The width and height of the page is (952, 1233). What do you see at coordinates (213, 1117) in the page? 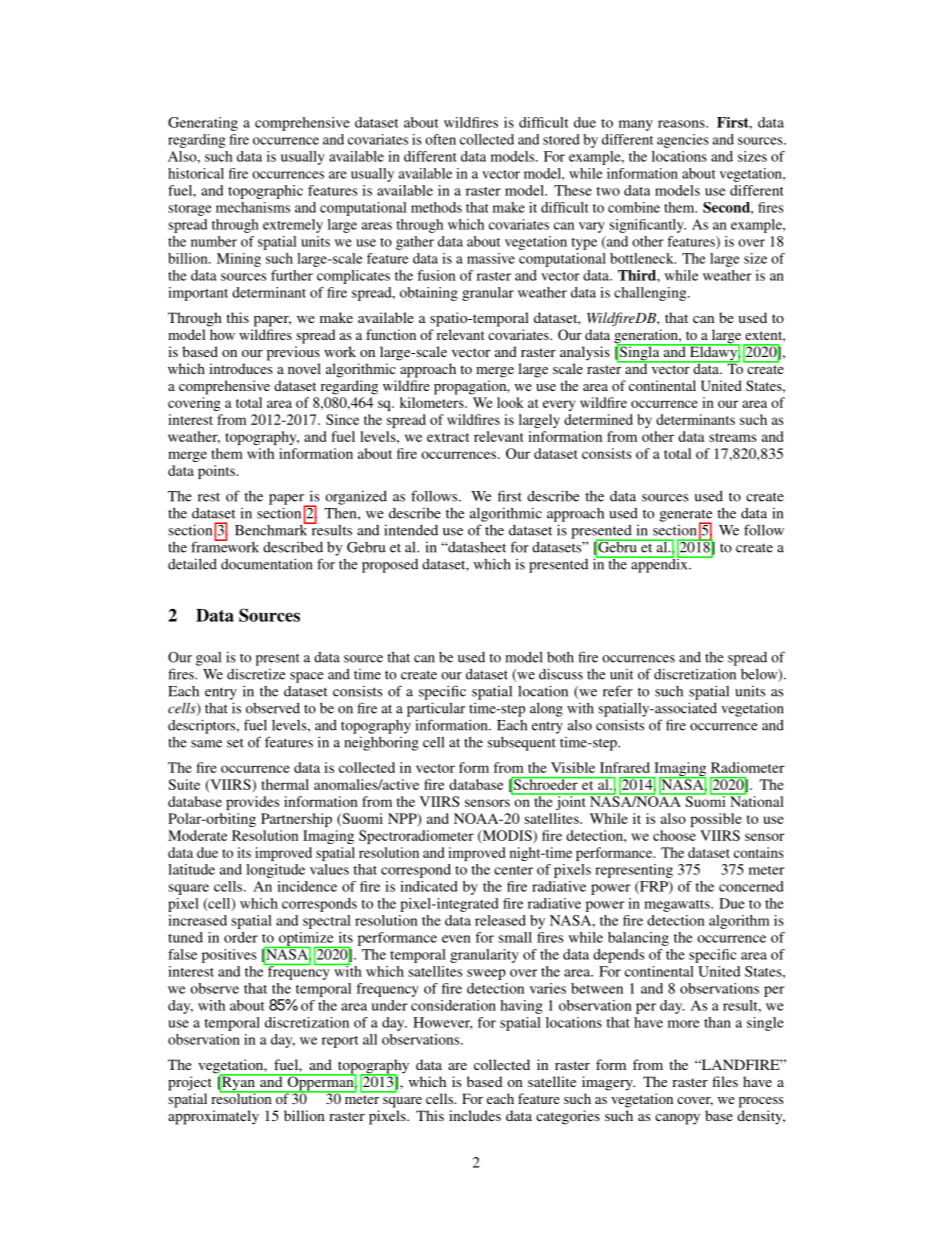
I see `approximately` at bounding box center [213, 1117].
